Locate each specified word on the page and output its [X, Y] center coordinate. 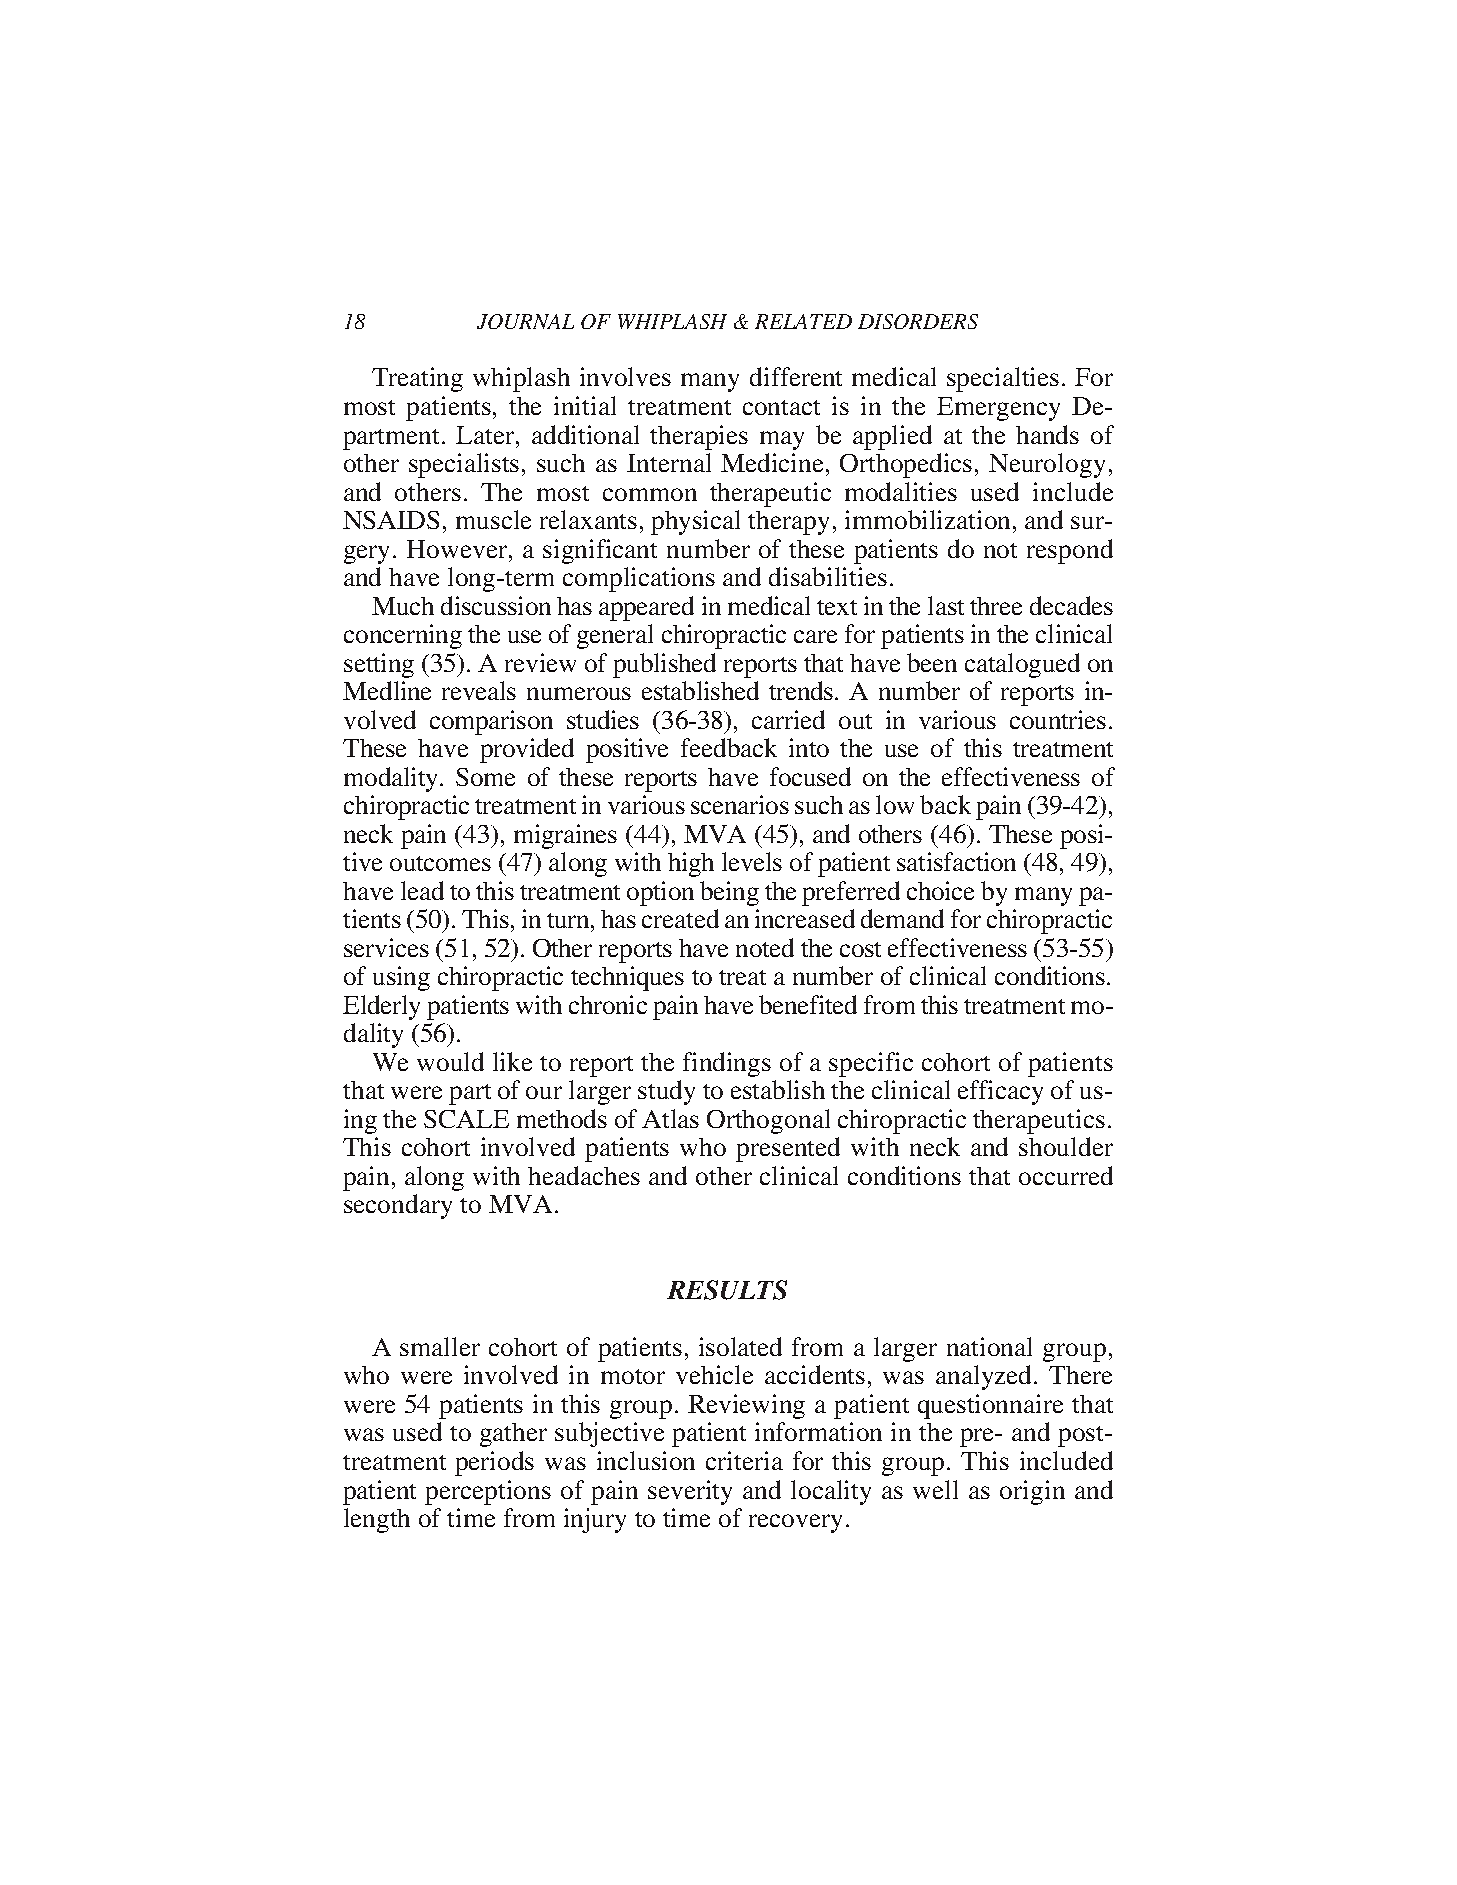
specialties [1003, 379]
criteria [744, 1460]
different [796, 376]
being [729, 893]
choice [940, 890]
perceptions [488, 1492]
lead [422, 890]
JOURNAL [525, 321]
